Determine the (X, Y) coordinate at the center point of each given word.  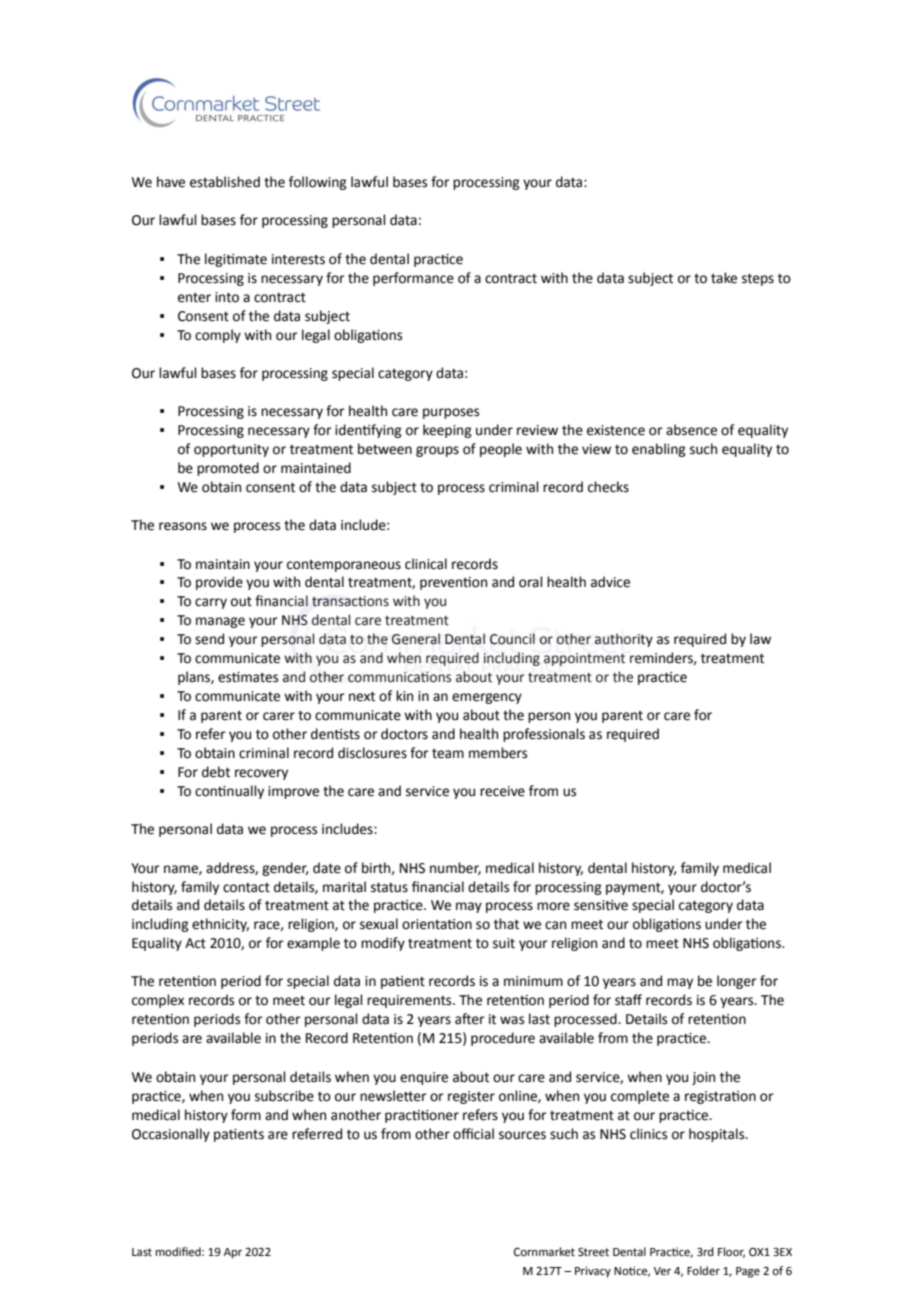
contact (246, 888)
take (724, 278)
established (225, 182)
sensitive (601, 905)
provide (219, 583)
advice (610, 582)
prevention (453, 583)
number (455, 868)
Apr (233, 1253)
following (318, 183)
